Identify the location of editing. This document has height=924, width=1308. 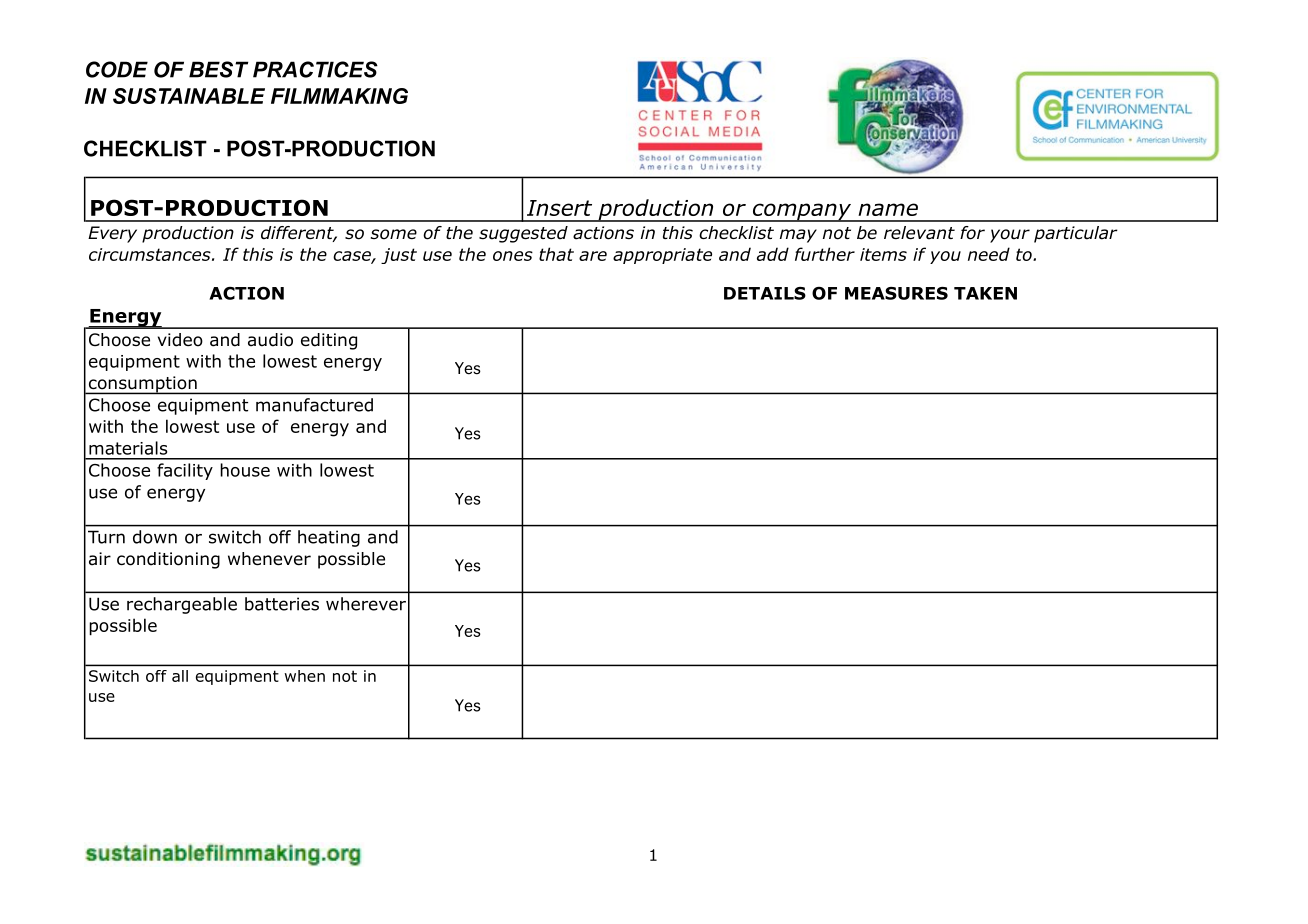
(329, 341).
